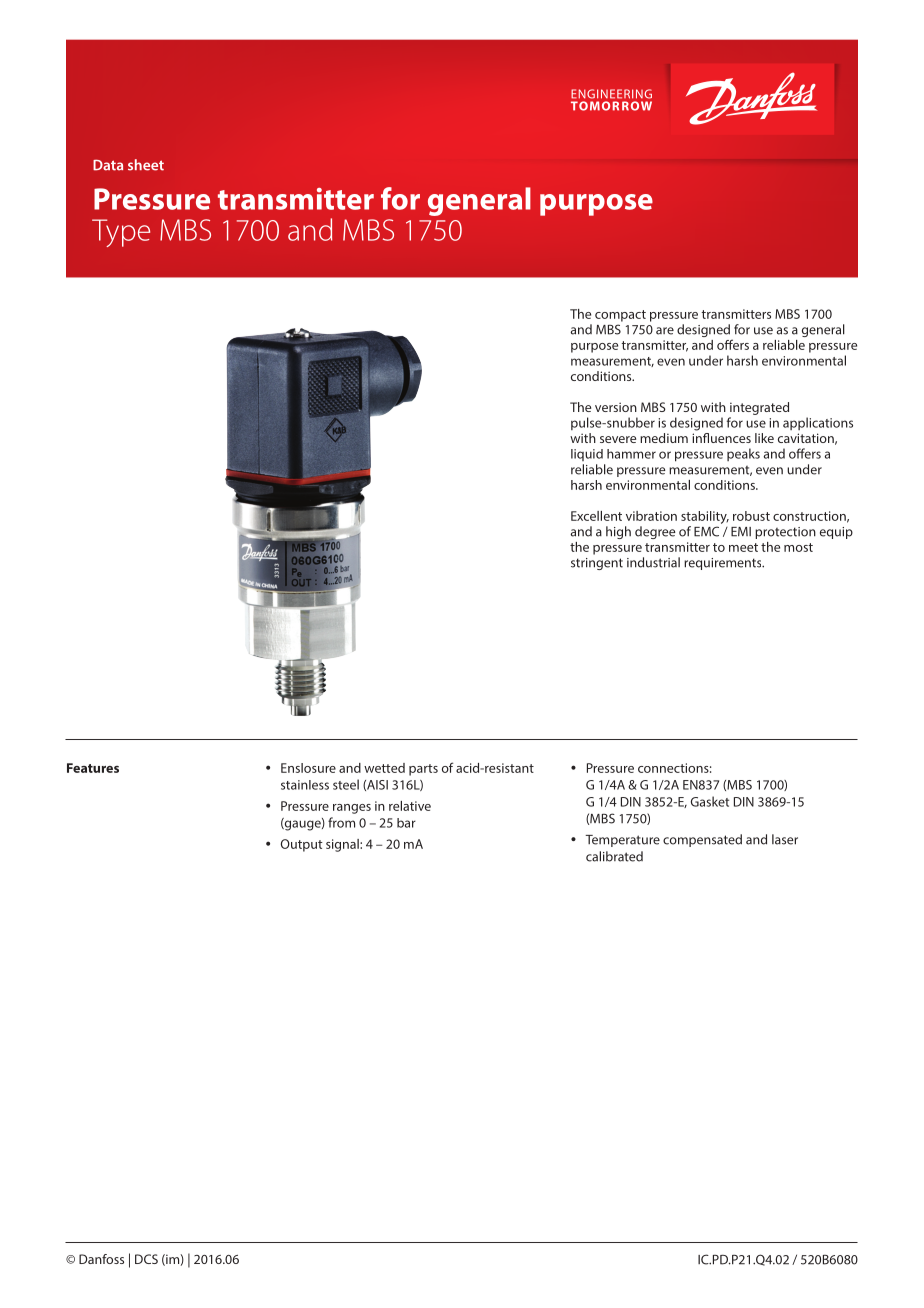 The width and height of the image is (924, 1308). What do you see at coordinates (146, 165) in the image?
I see `sheet` at bounding box center [146, 165].
